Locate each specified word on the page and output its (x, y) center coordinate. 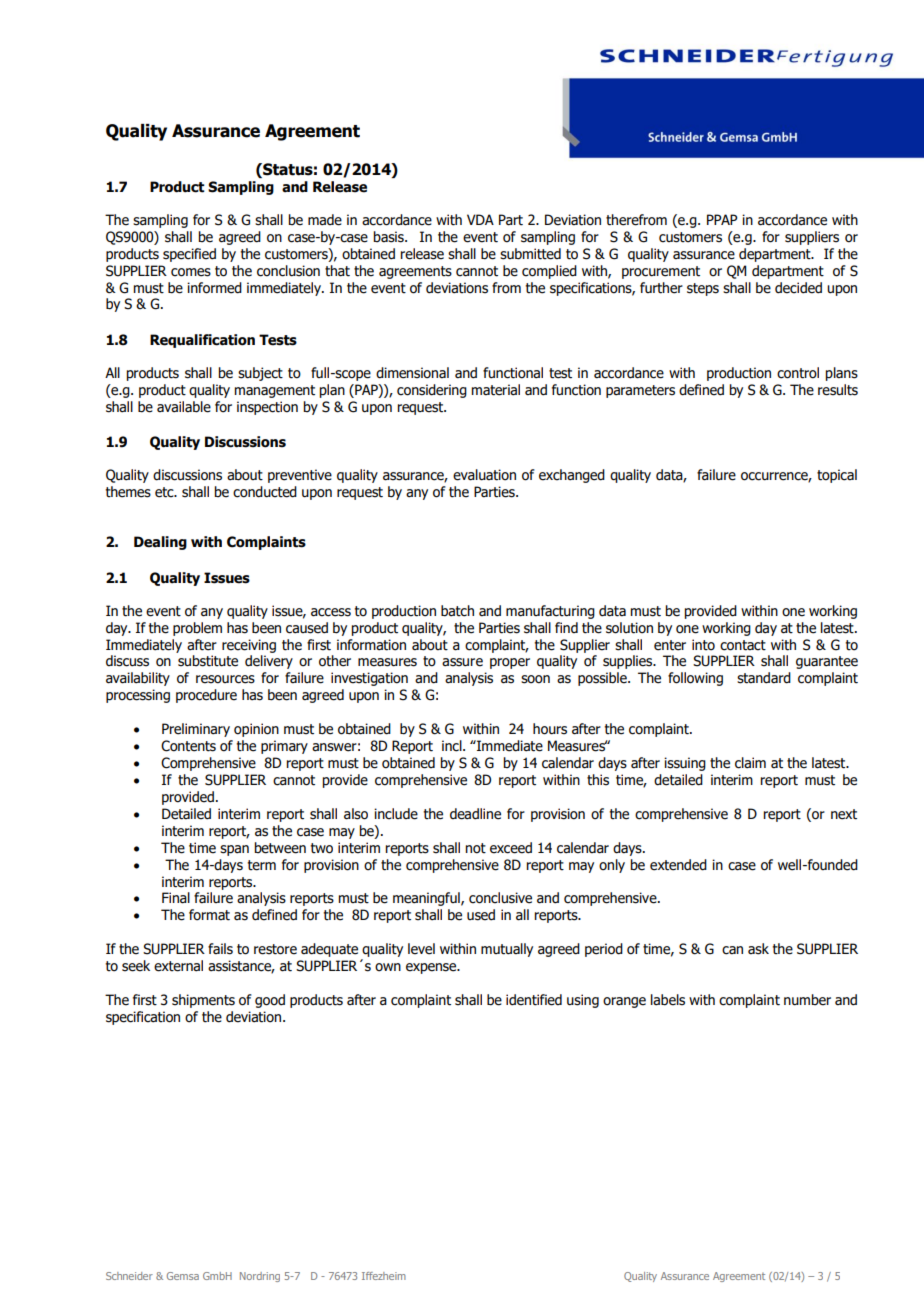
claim (750, 763)
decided (798, 288)
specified (189, 255)
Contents (188, 746)
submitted (530, 254)
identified (534, 1000)
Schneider (129, 1276)
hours (550, 729)
